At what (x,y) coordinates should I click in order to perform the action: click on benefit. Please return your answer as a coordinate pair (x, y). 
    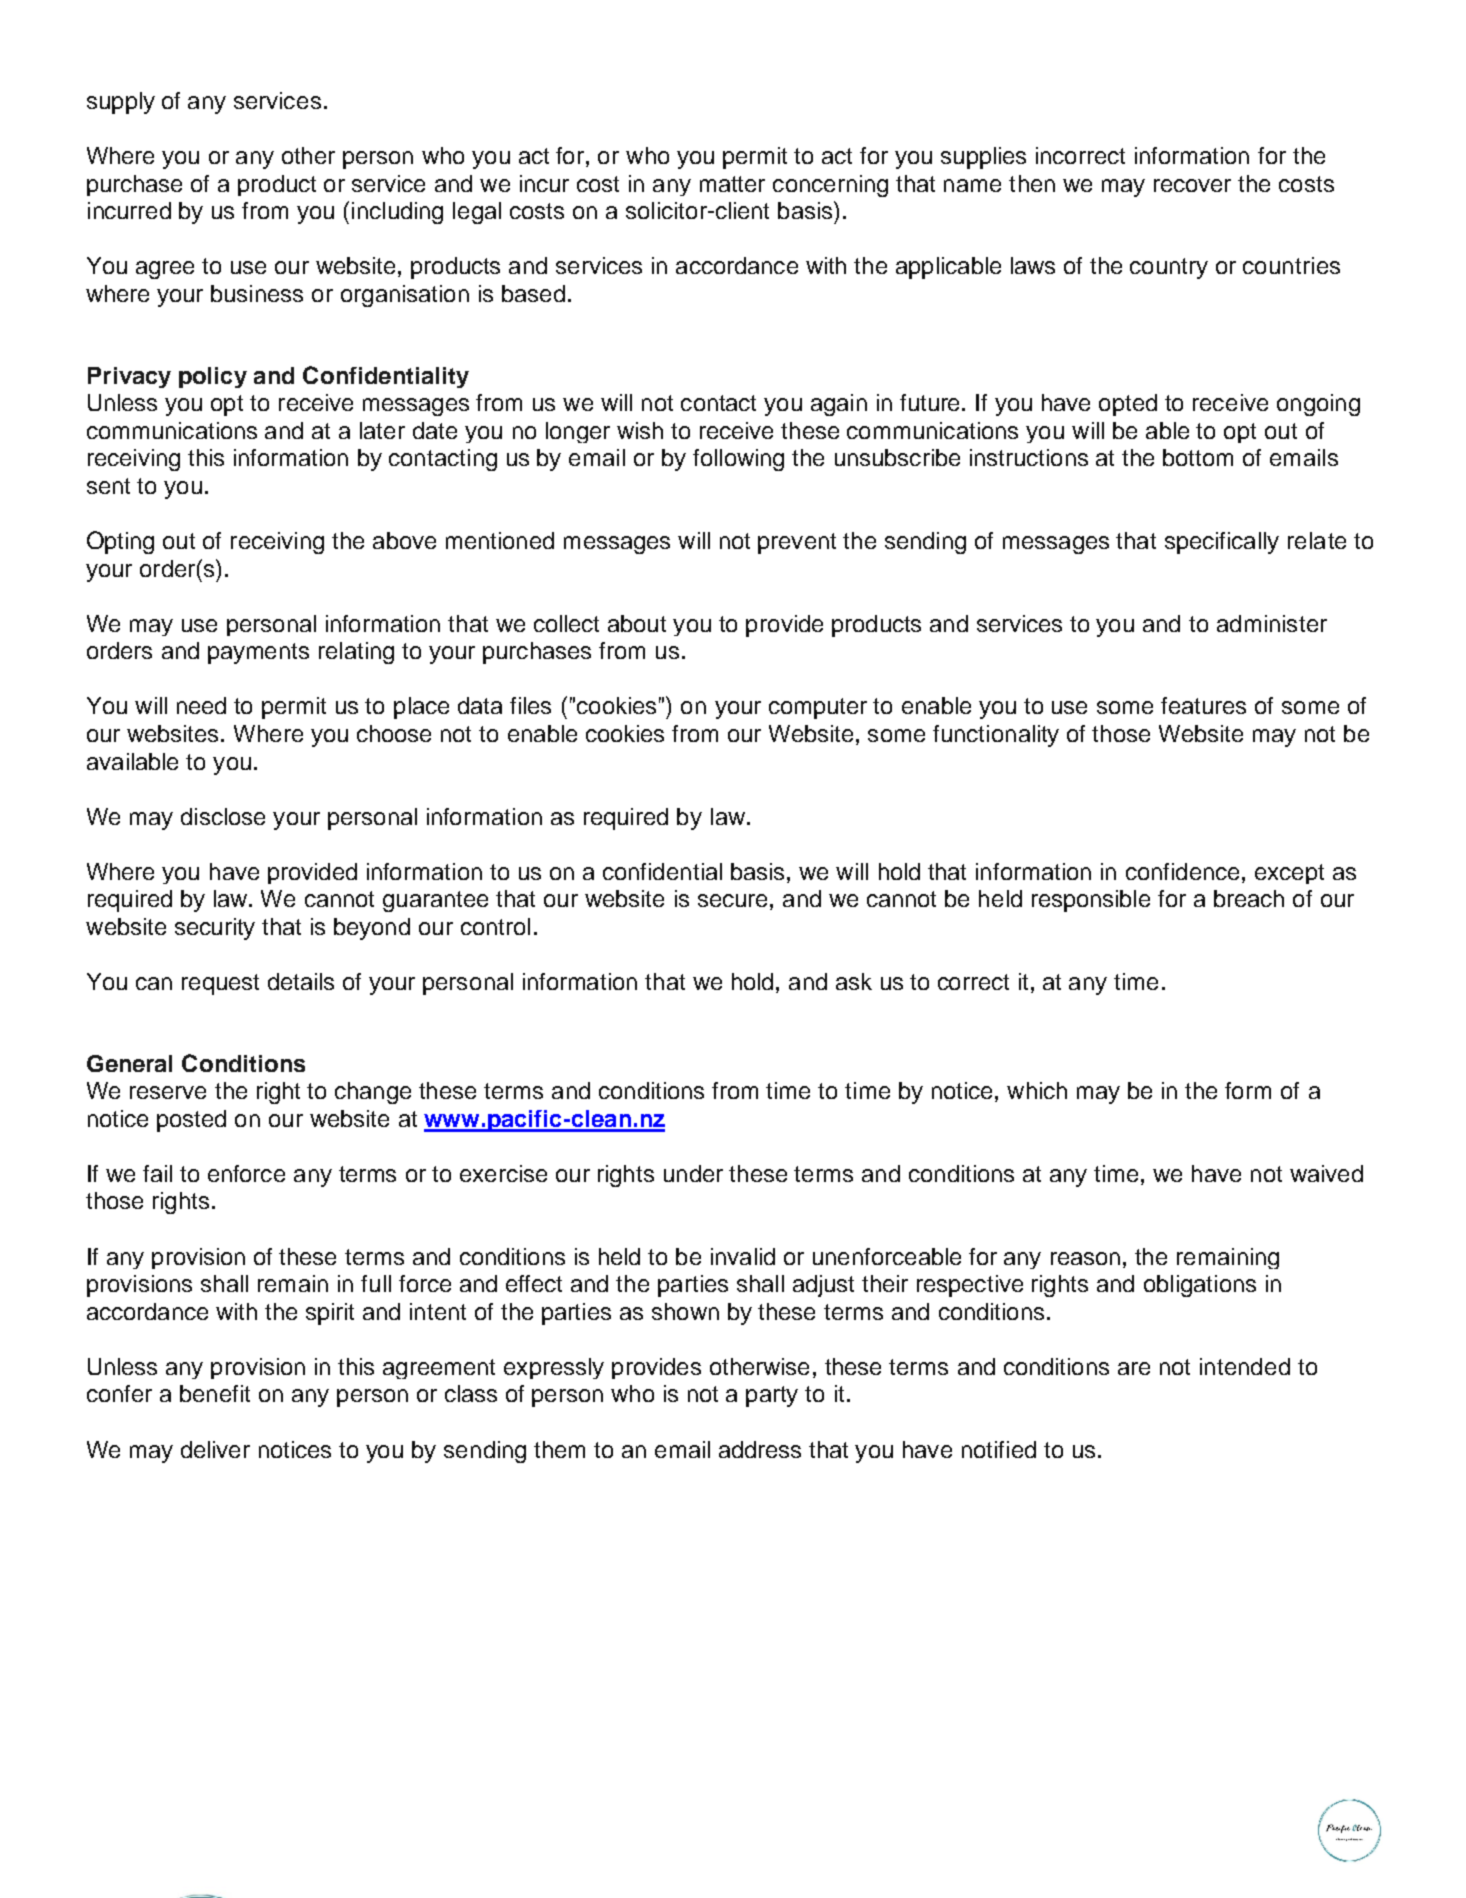
    Looking at the image, I should click on (215, 1393).
